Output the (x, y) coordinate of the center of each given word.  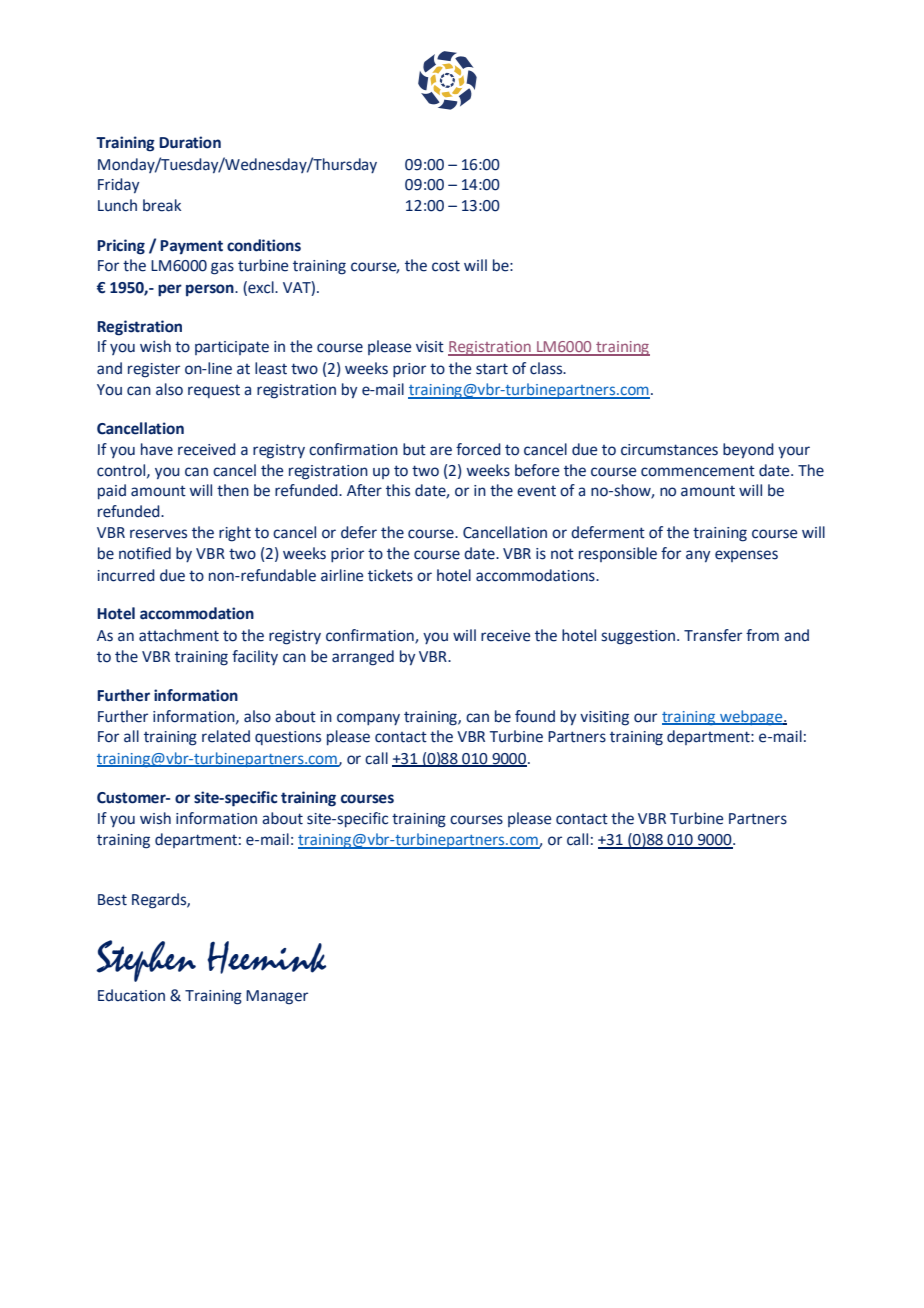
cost (446, 266)
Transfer (713, 635)
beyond (748, 451)
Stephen (146, 961)
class (547, 368)
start (492, 369)
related (226, 736)
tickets (390, 575)
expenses (746, 556)
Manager (277, 997)
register (154, 370)
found (535, 716)
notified (145, 553)
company (368, 719)
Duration (190, 142)
